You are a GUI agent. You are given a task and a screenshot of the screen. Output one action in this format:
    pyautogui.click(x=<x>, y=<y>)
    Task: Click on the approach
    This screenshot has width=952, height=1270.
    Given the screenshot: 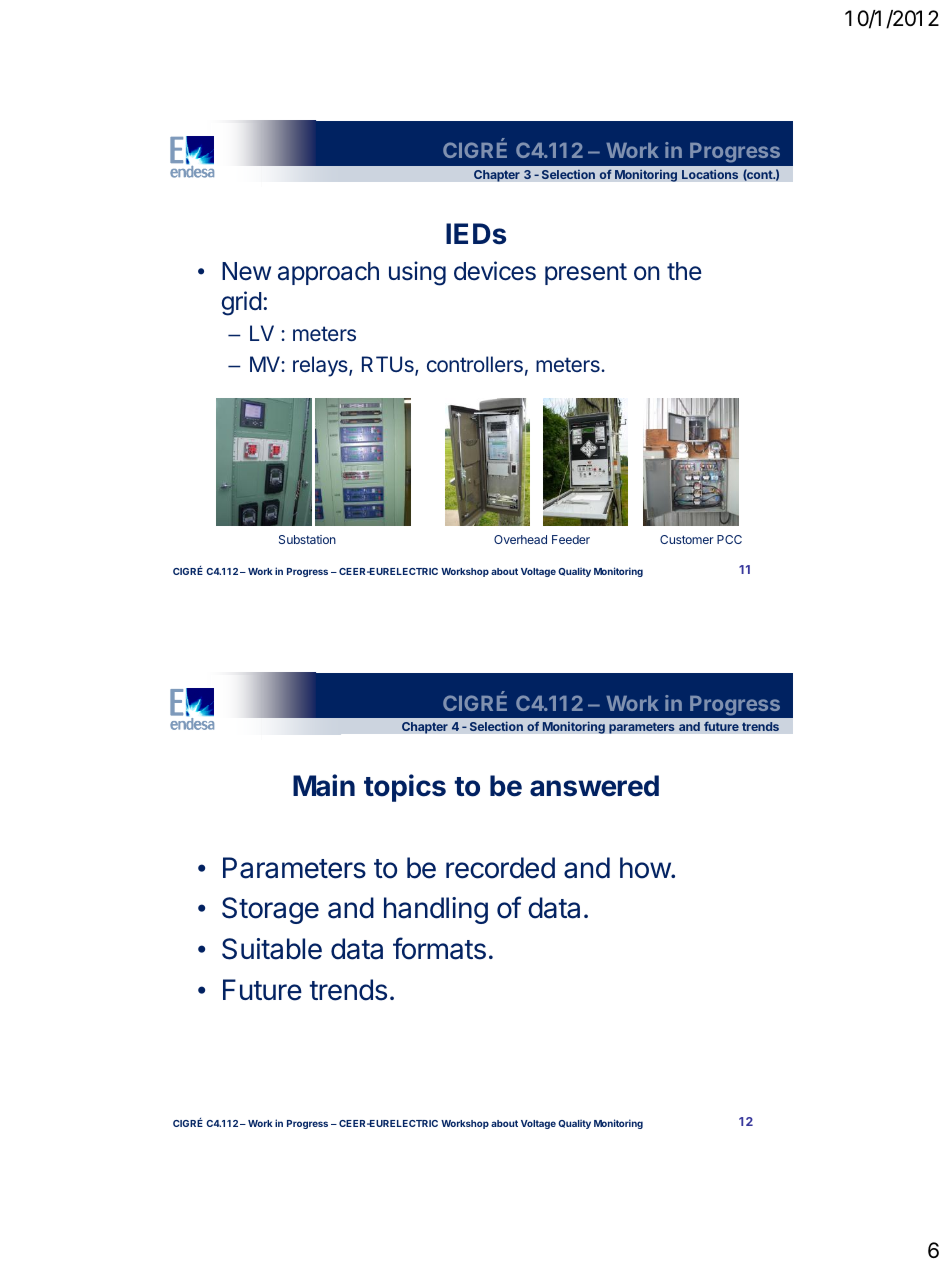 What is the action you would take?
    pyautogui.click(x=328, y=273)
